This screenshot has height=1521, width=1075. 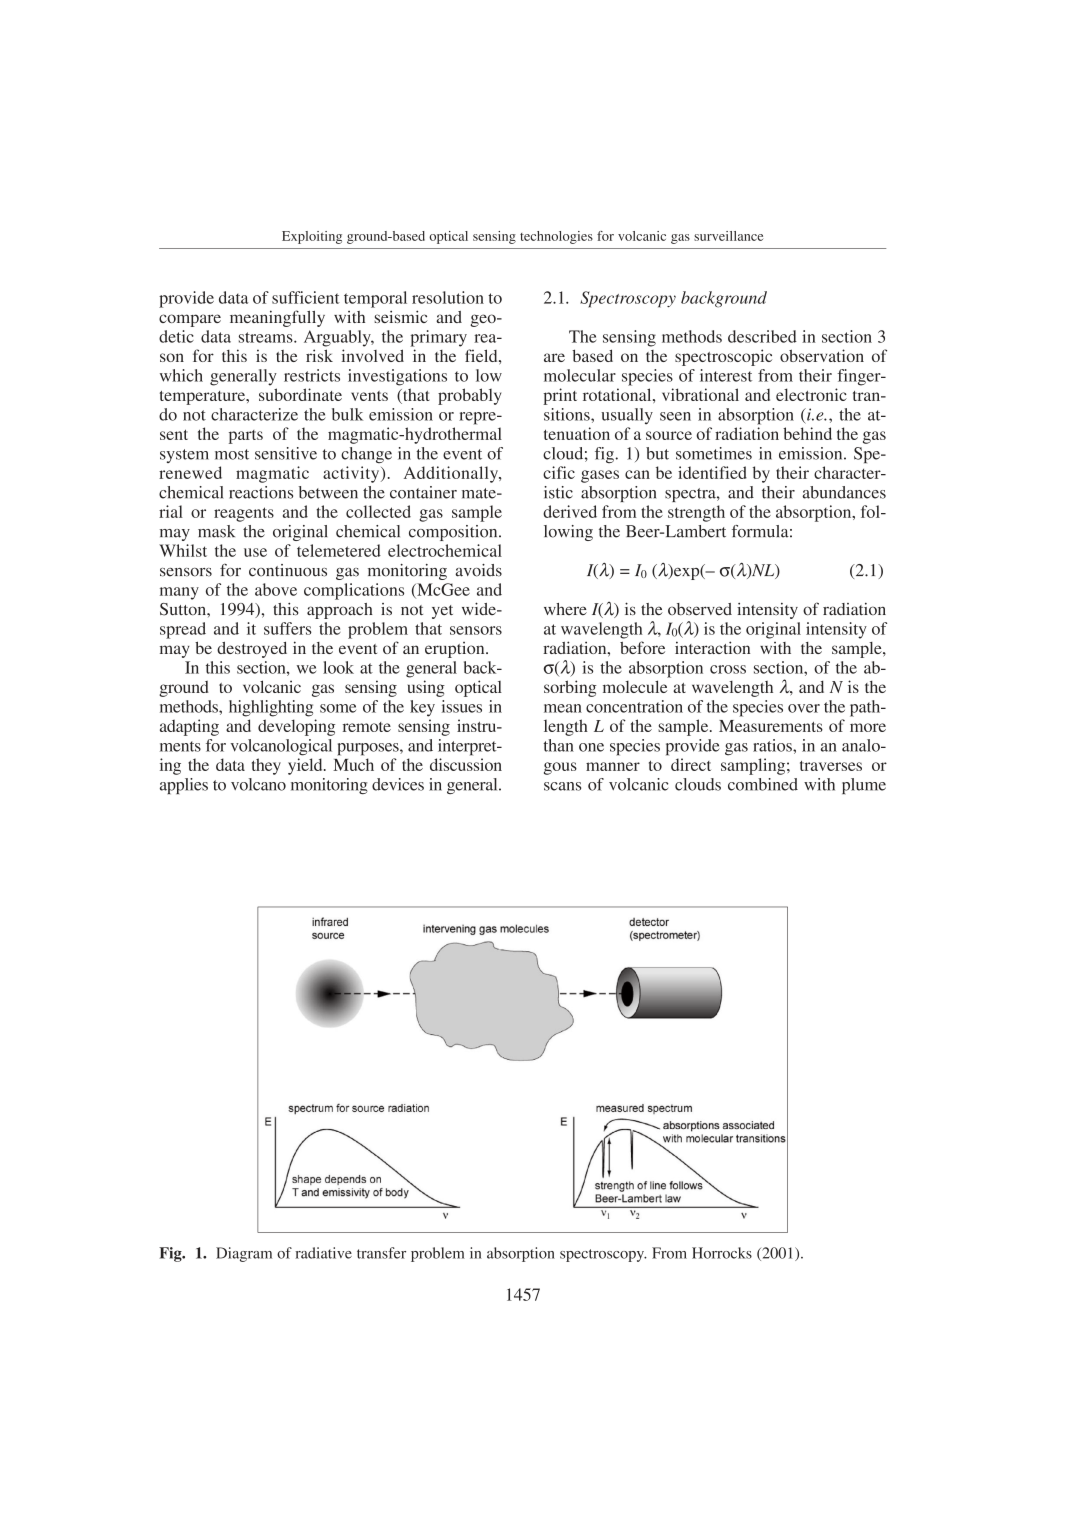 I want to click on ratios, so click(x=773, y=745).
